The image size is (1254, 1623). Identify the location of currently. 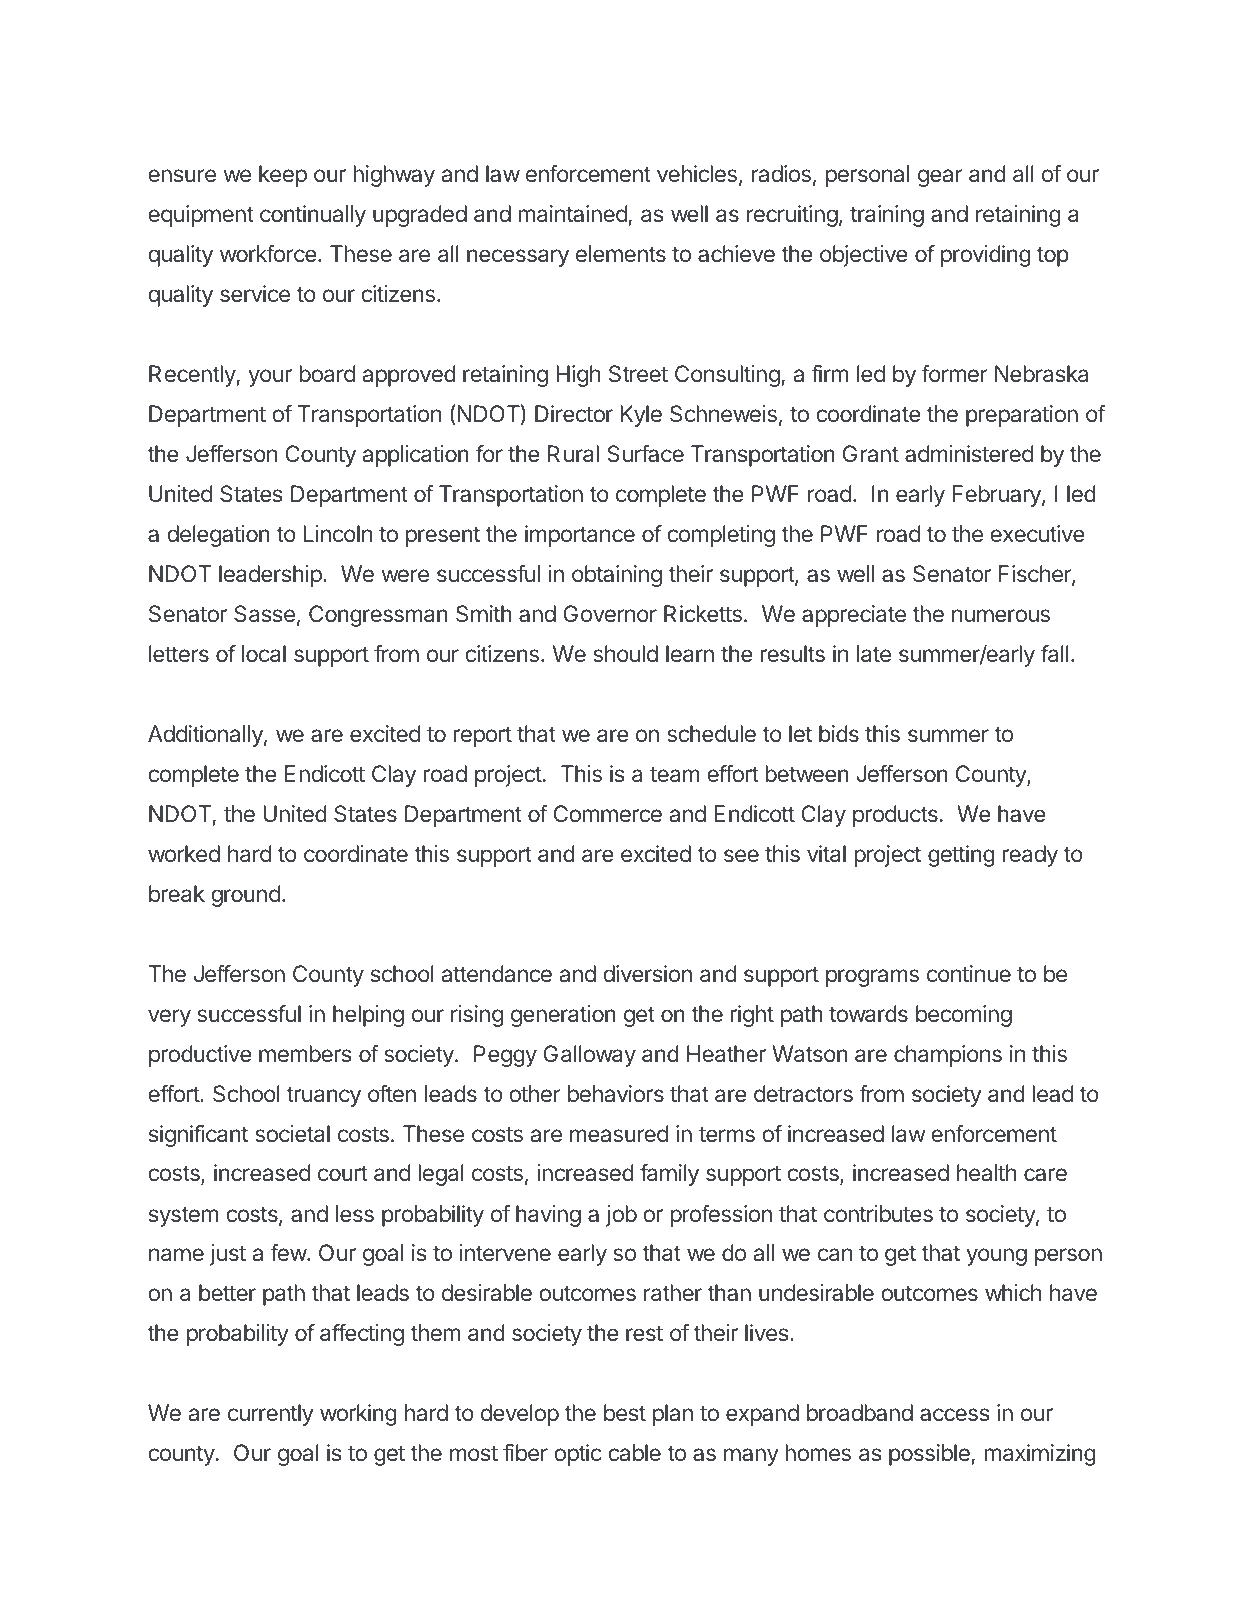
(271, 1415).
